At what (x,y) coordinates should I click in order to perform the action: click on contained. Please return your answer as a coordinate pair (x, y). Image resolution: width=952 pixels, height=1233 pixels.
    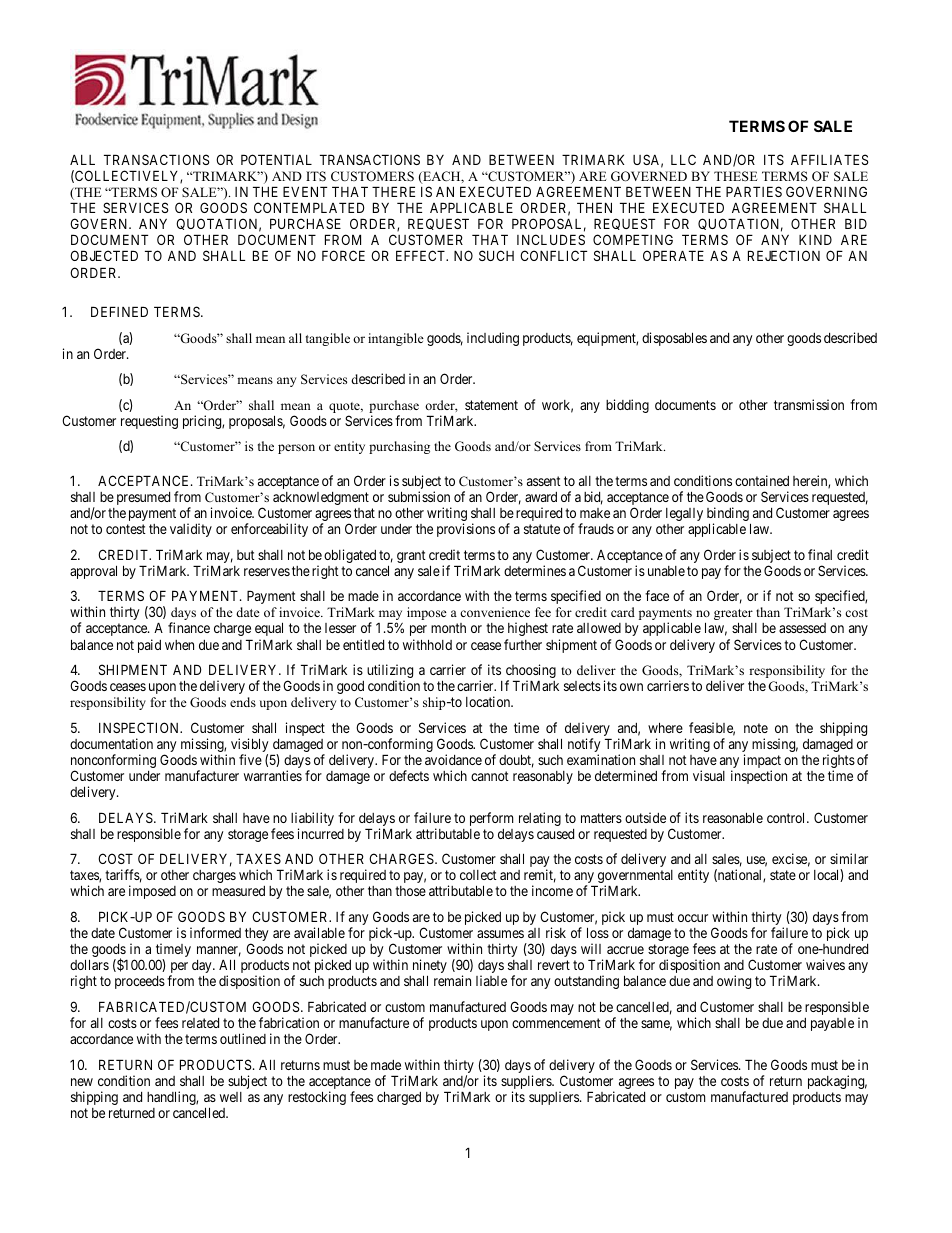
    Looking at the image, I should click on (762, 480).
